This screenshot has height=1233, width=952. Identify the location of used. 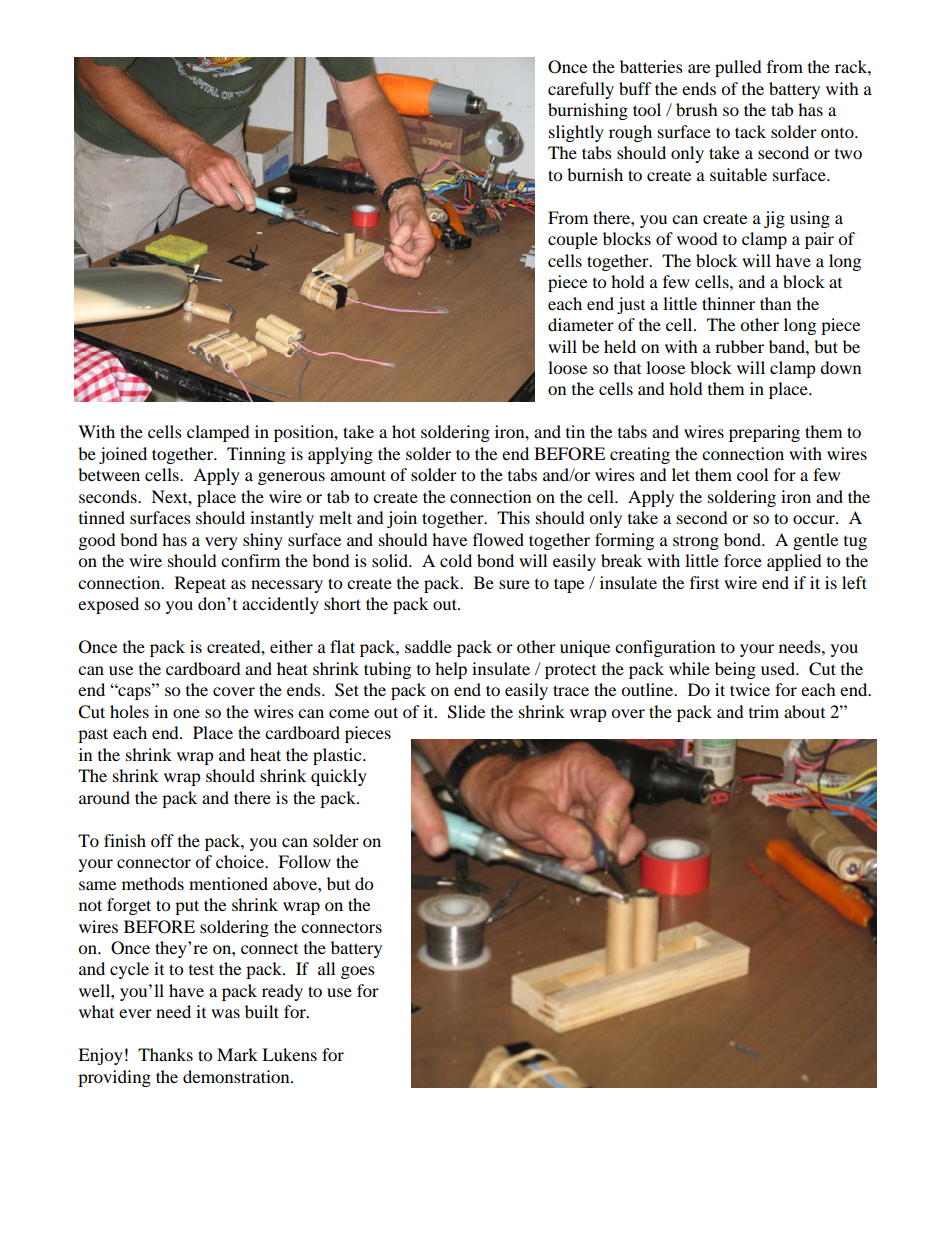
(779, 668).
